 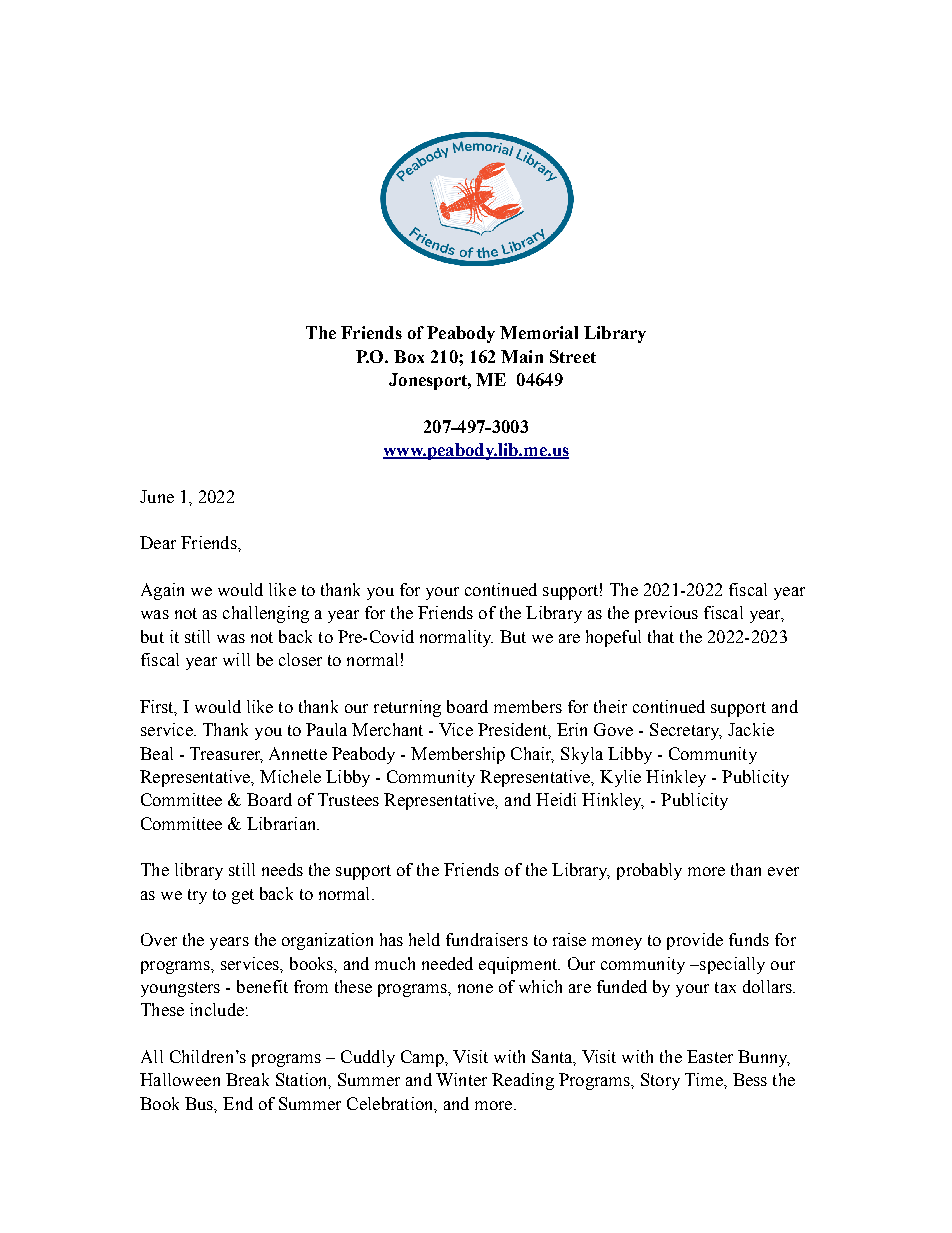 What do you see at coordinates (522, 356) in the screenshot?
I see `Main` at bounding box center [522, 356].
